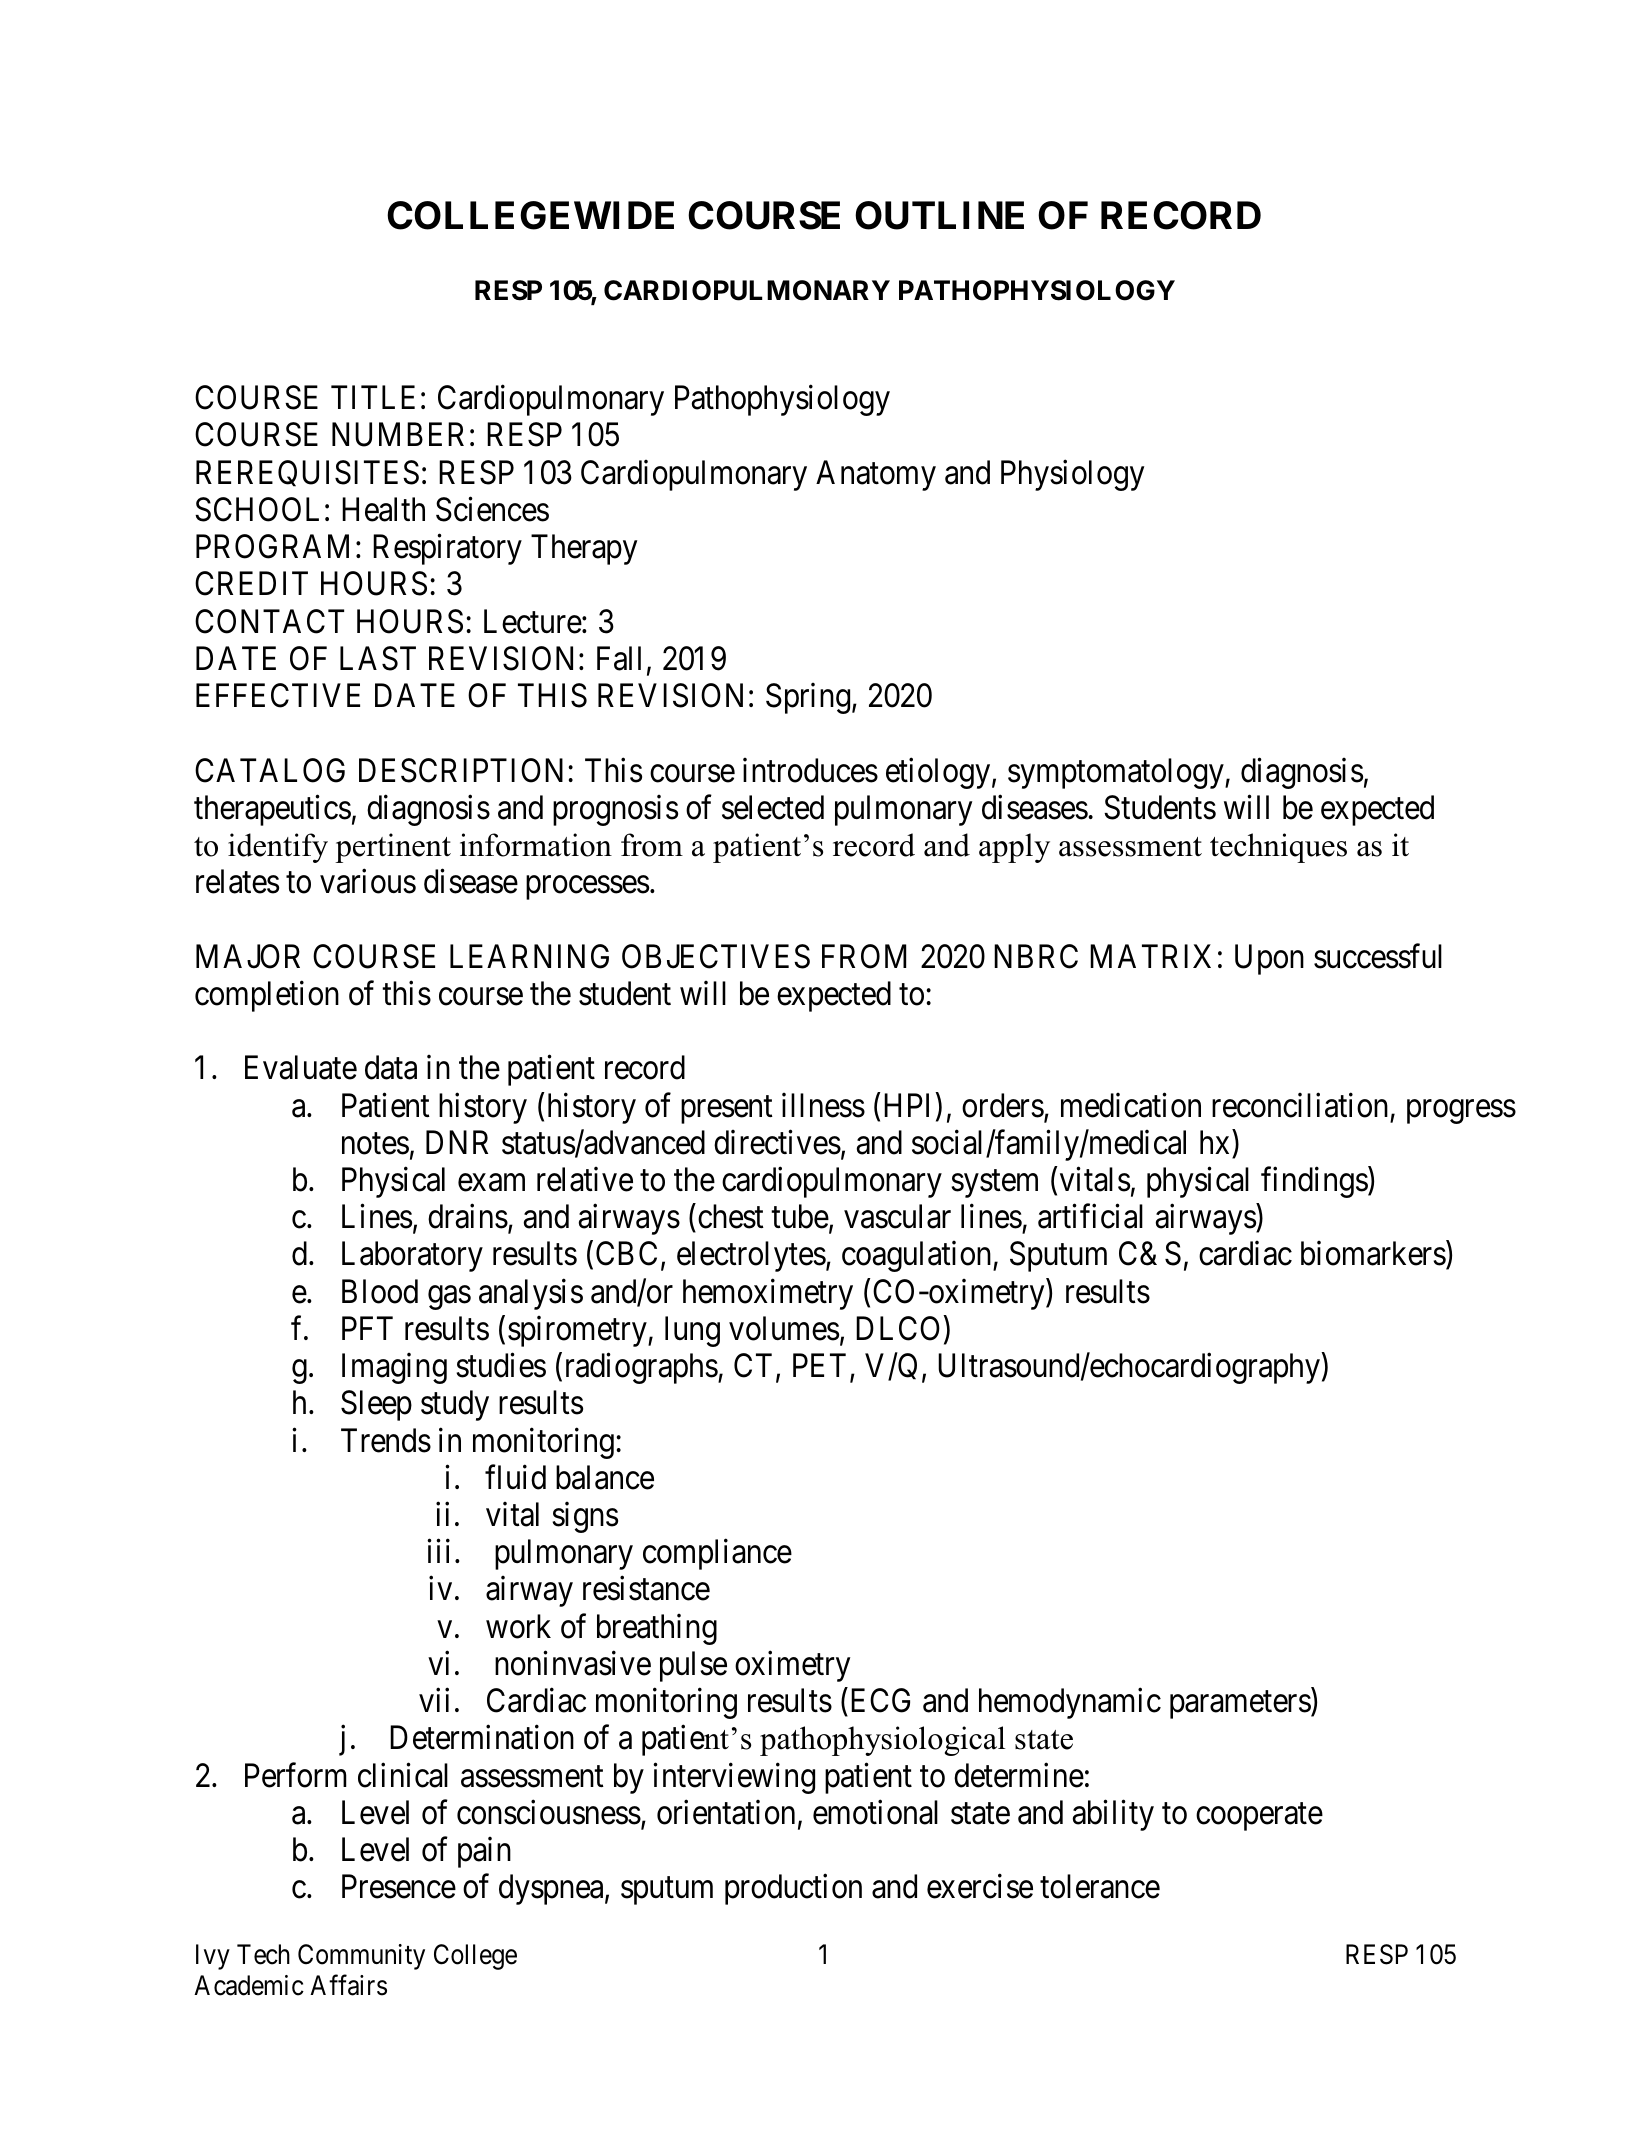 This document has height=2136, width=1650. What do you see at coordinates (361, 1957) in the document?
I see `Community` at bounding box center [361, 1957].
